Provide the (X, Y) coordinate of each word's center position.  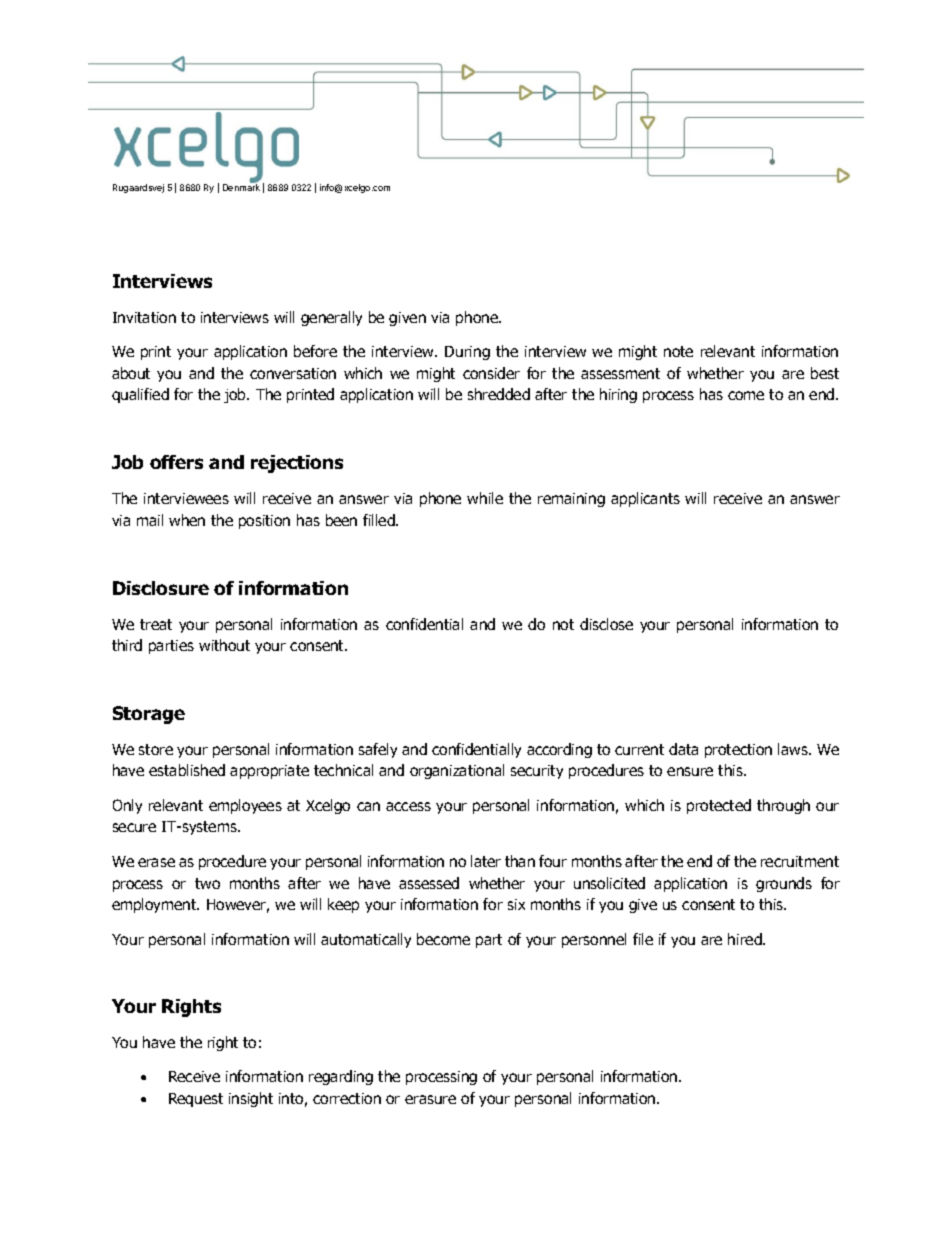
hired (746, 939)
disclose (606, 624)
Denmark (241, 187)
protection (738, 751)
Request (196, 1100)
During (467, 353)
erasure (430, 1099)
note (678, 351)
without (224, 645)
